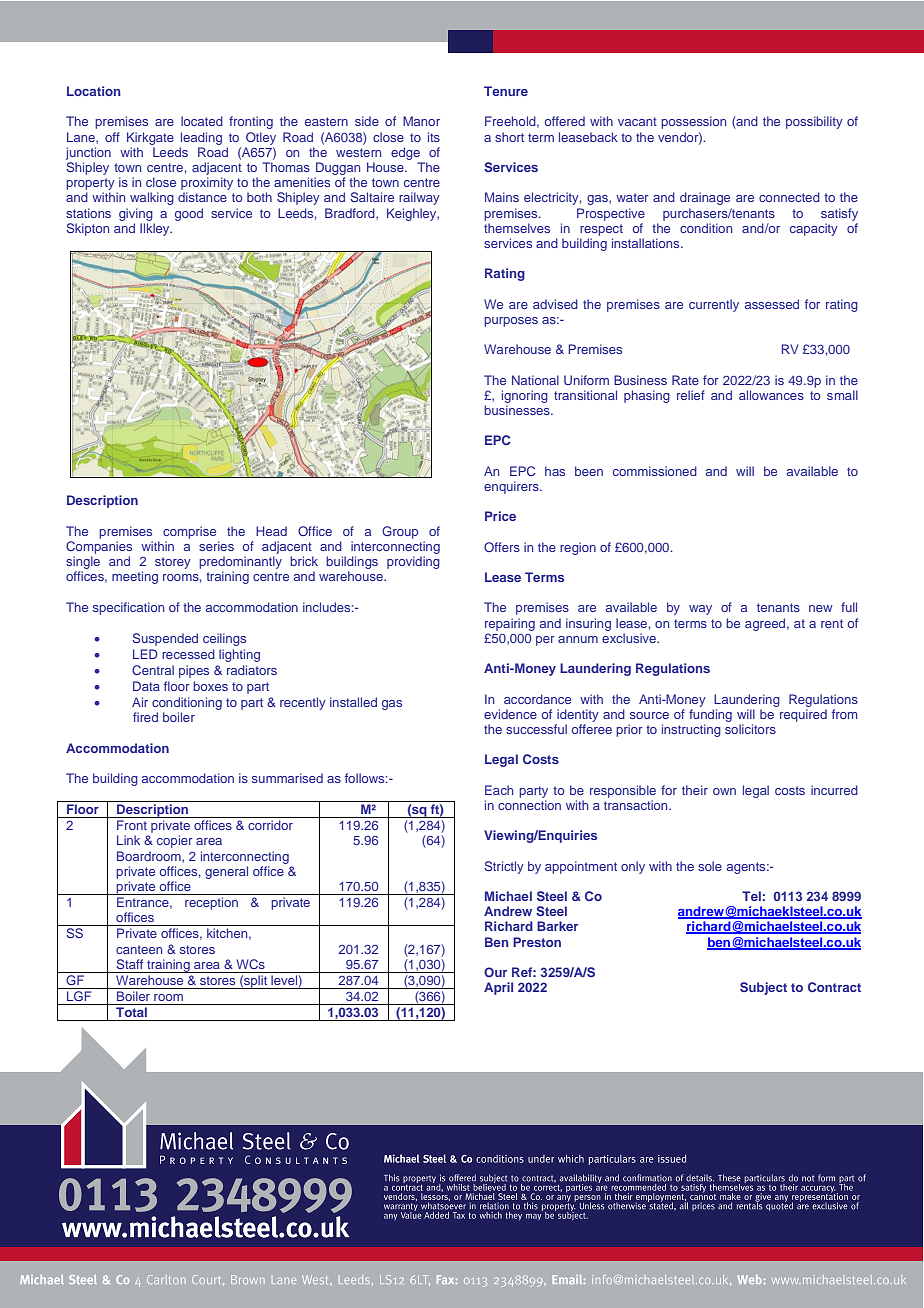  Describe the element at coordinates (189, 532) in the page. I see `comprise` at that location.
